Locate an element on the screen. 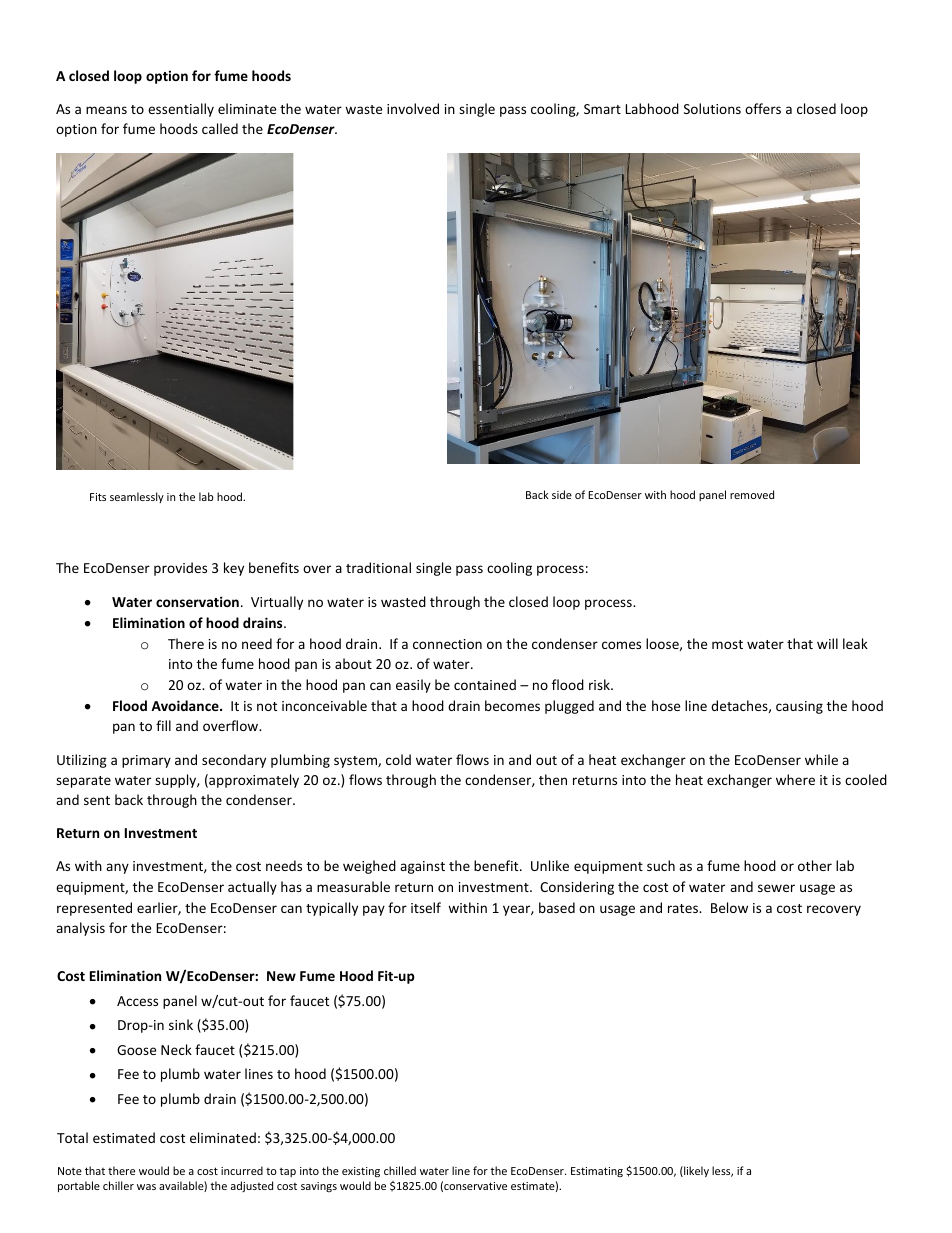  itself is located at coordinates (426, 907).
